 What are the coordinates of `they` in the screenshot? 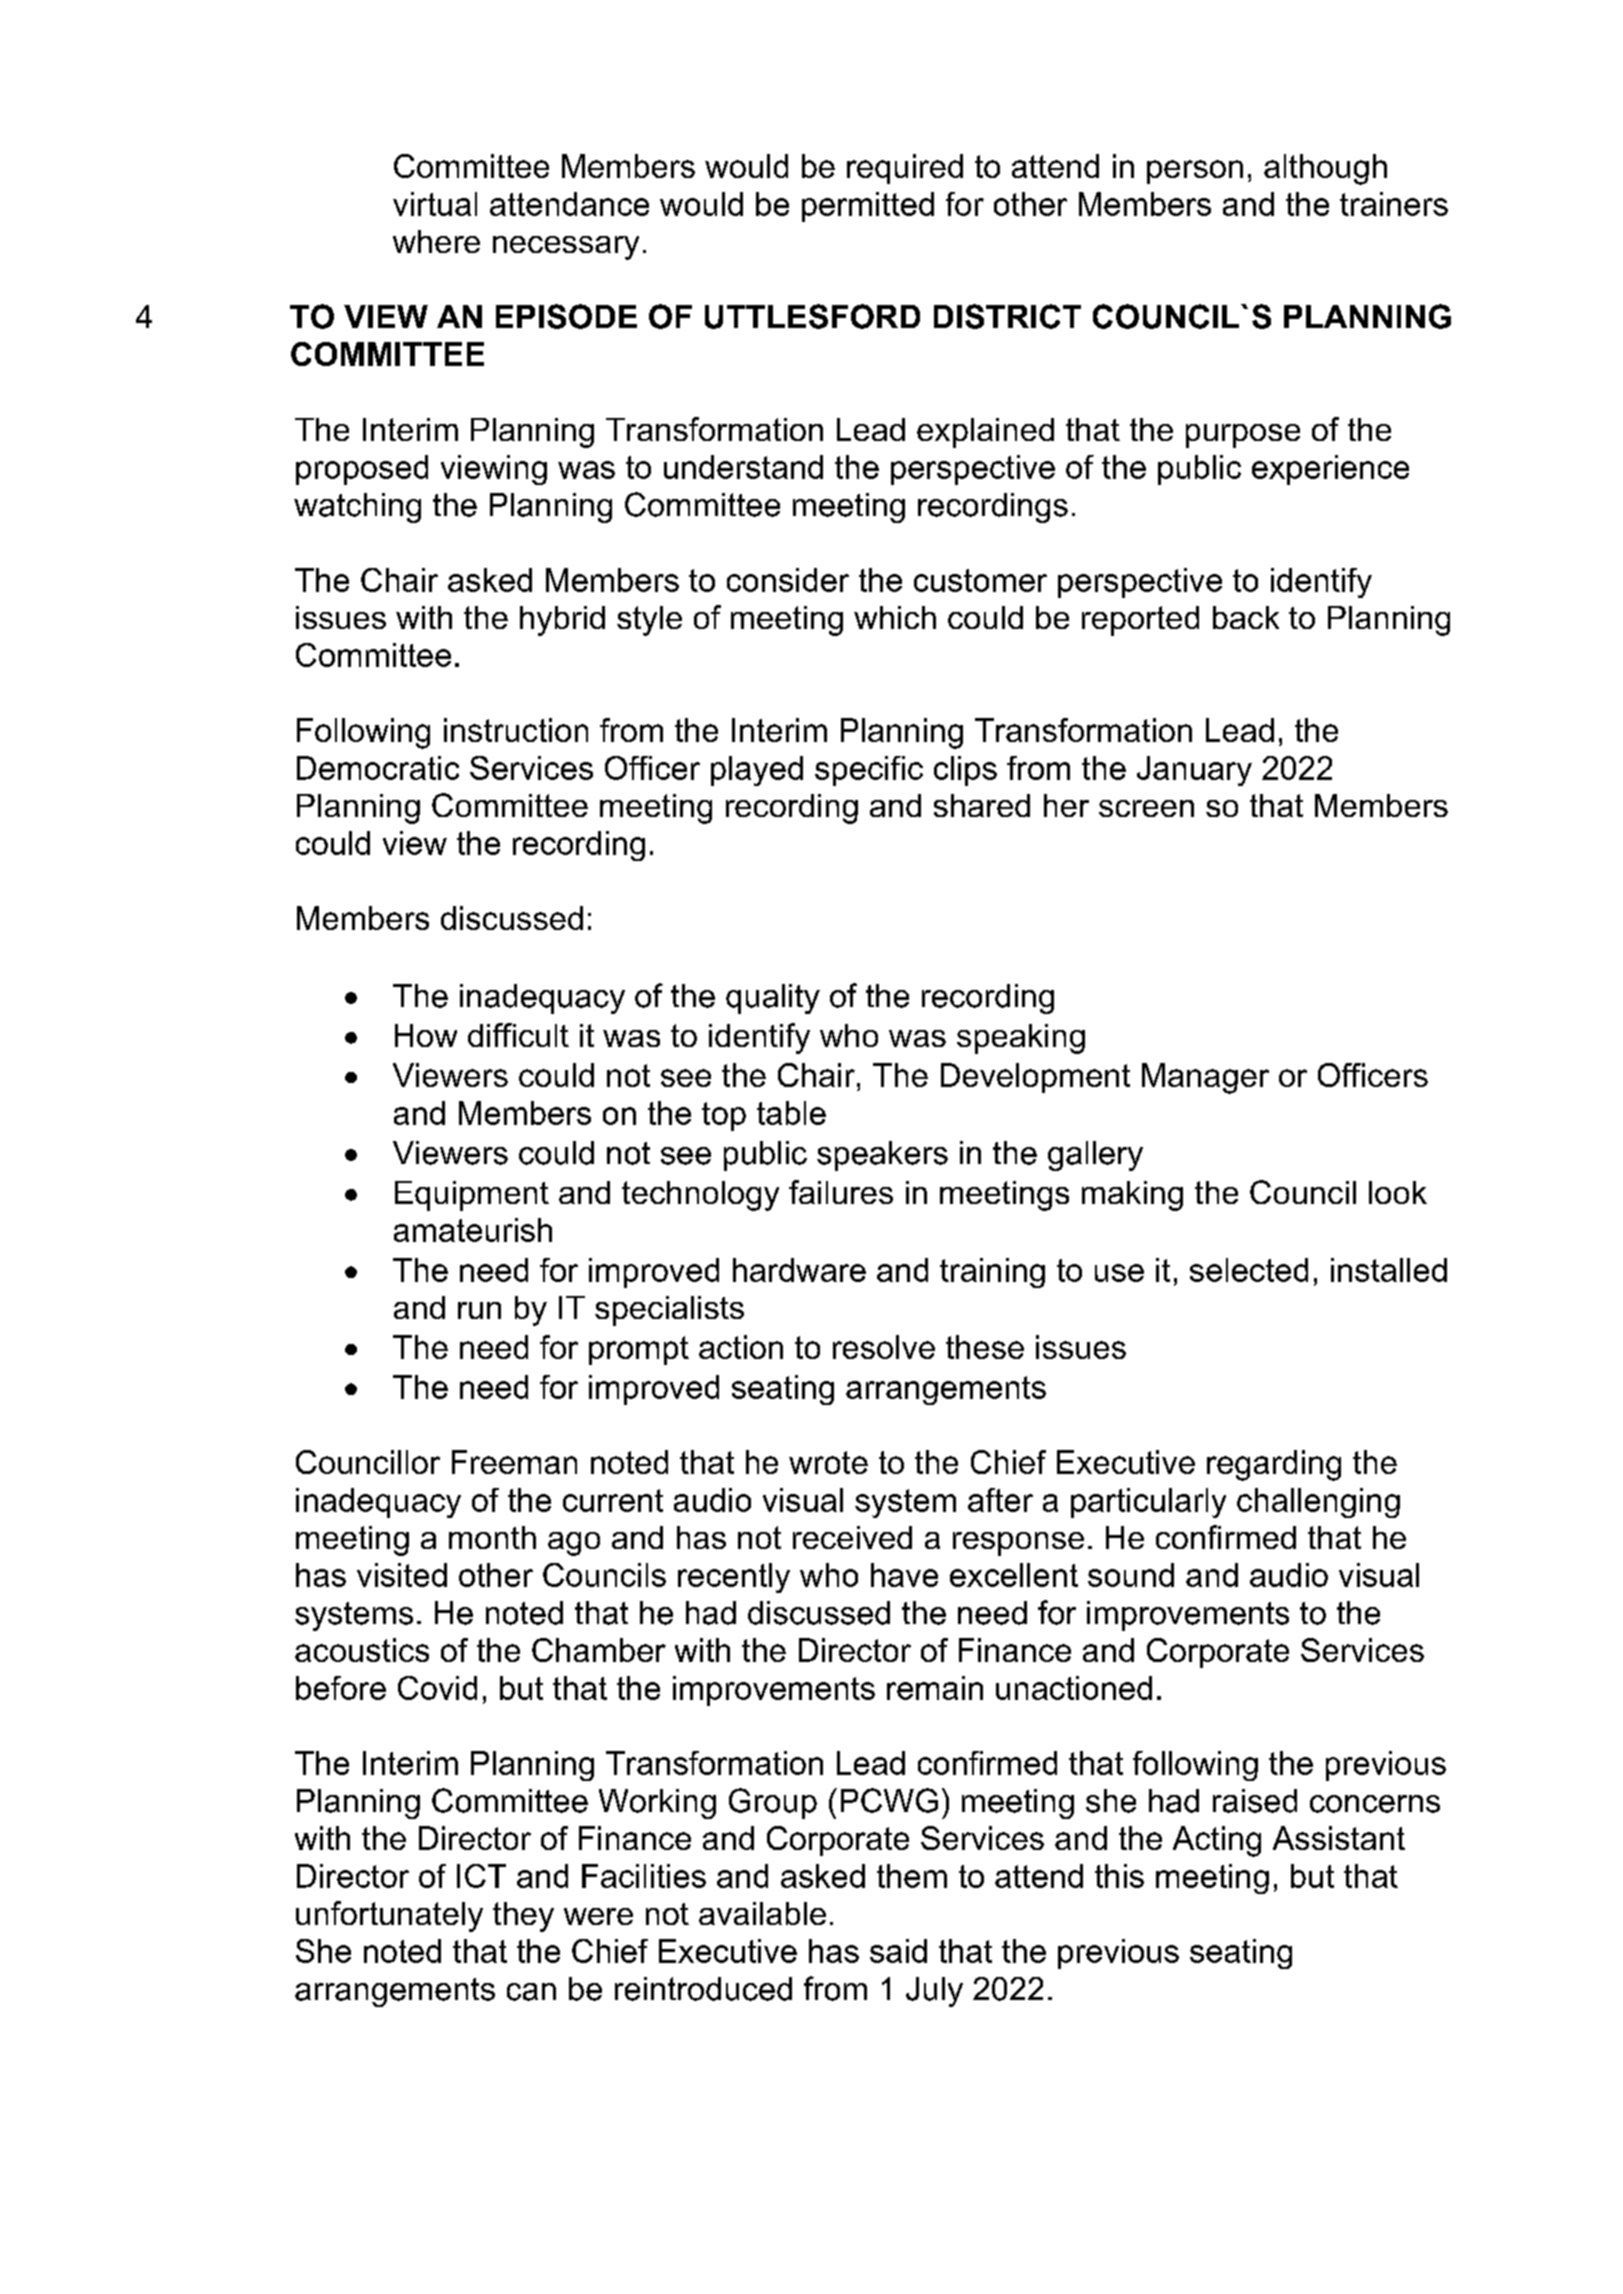 It's located at (523, 1917).
